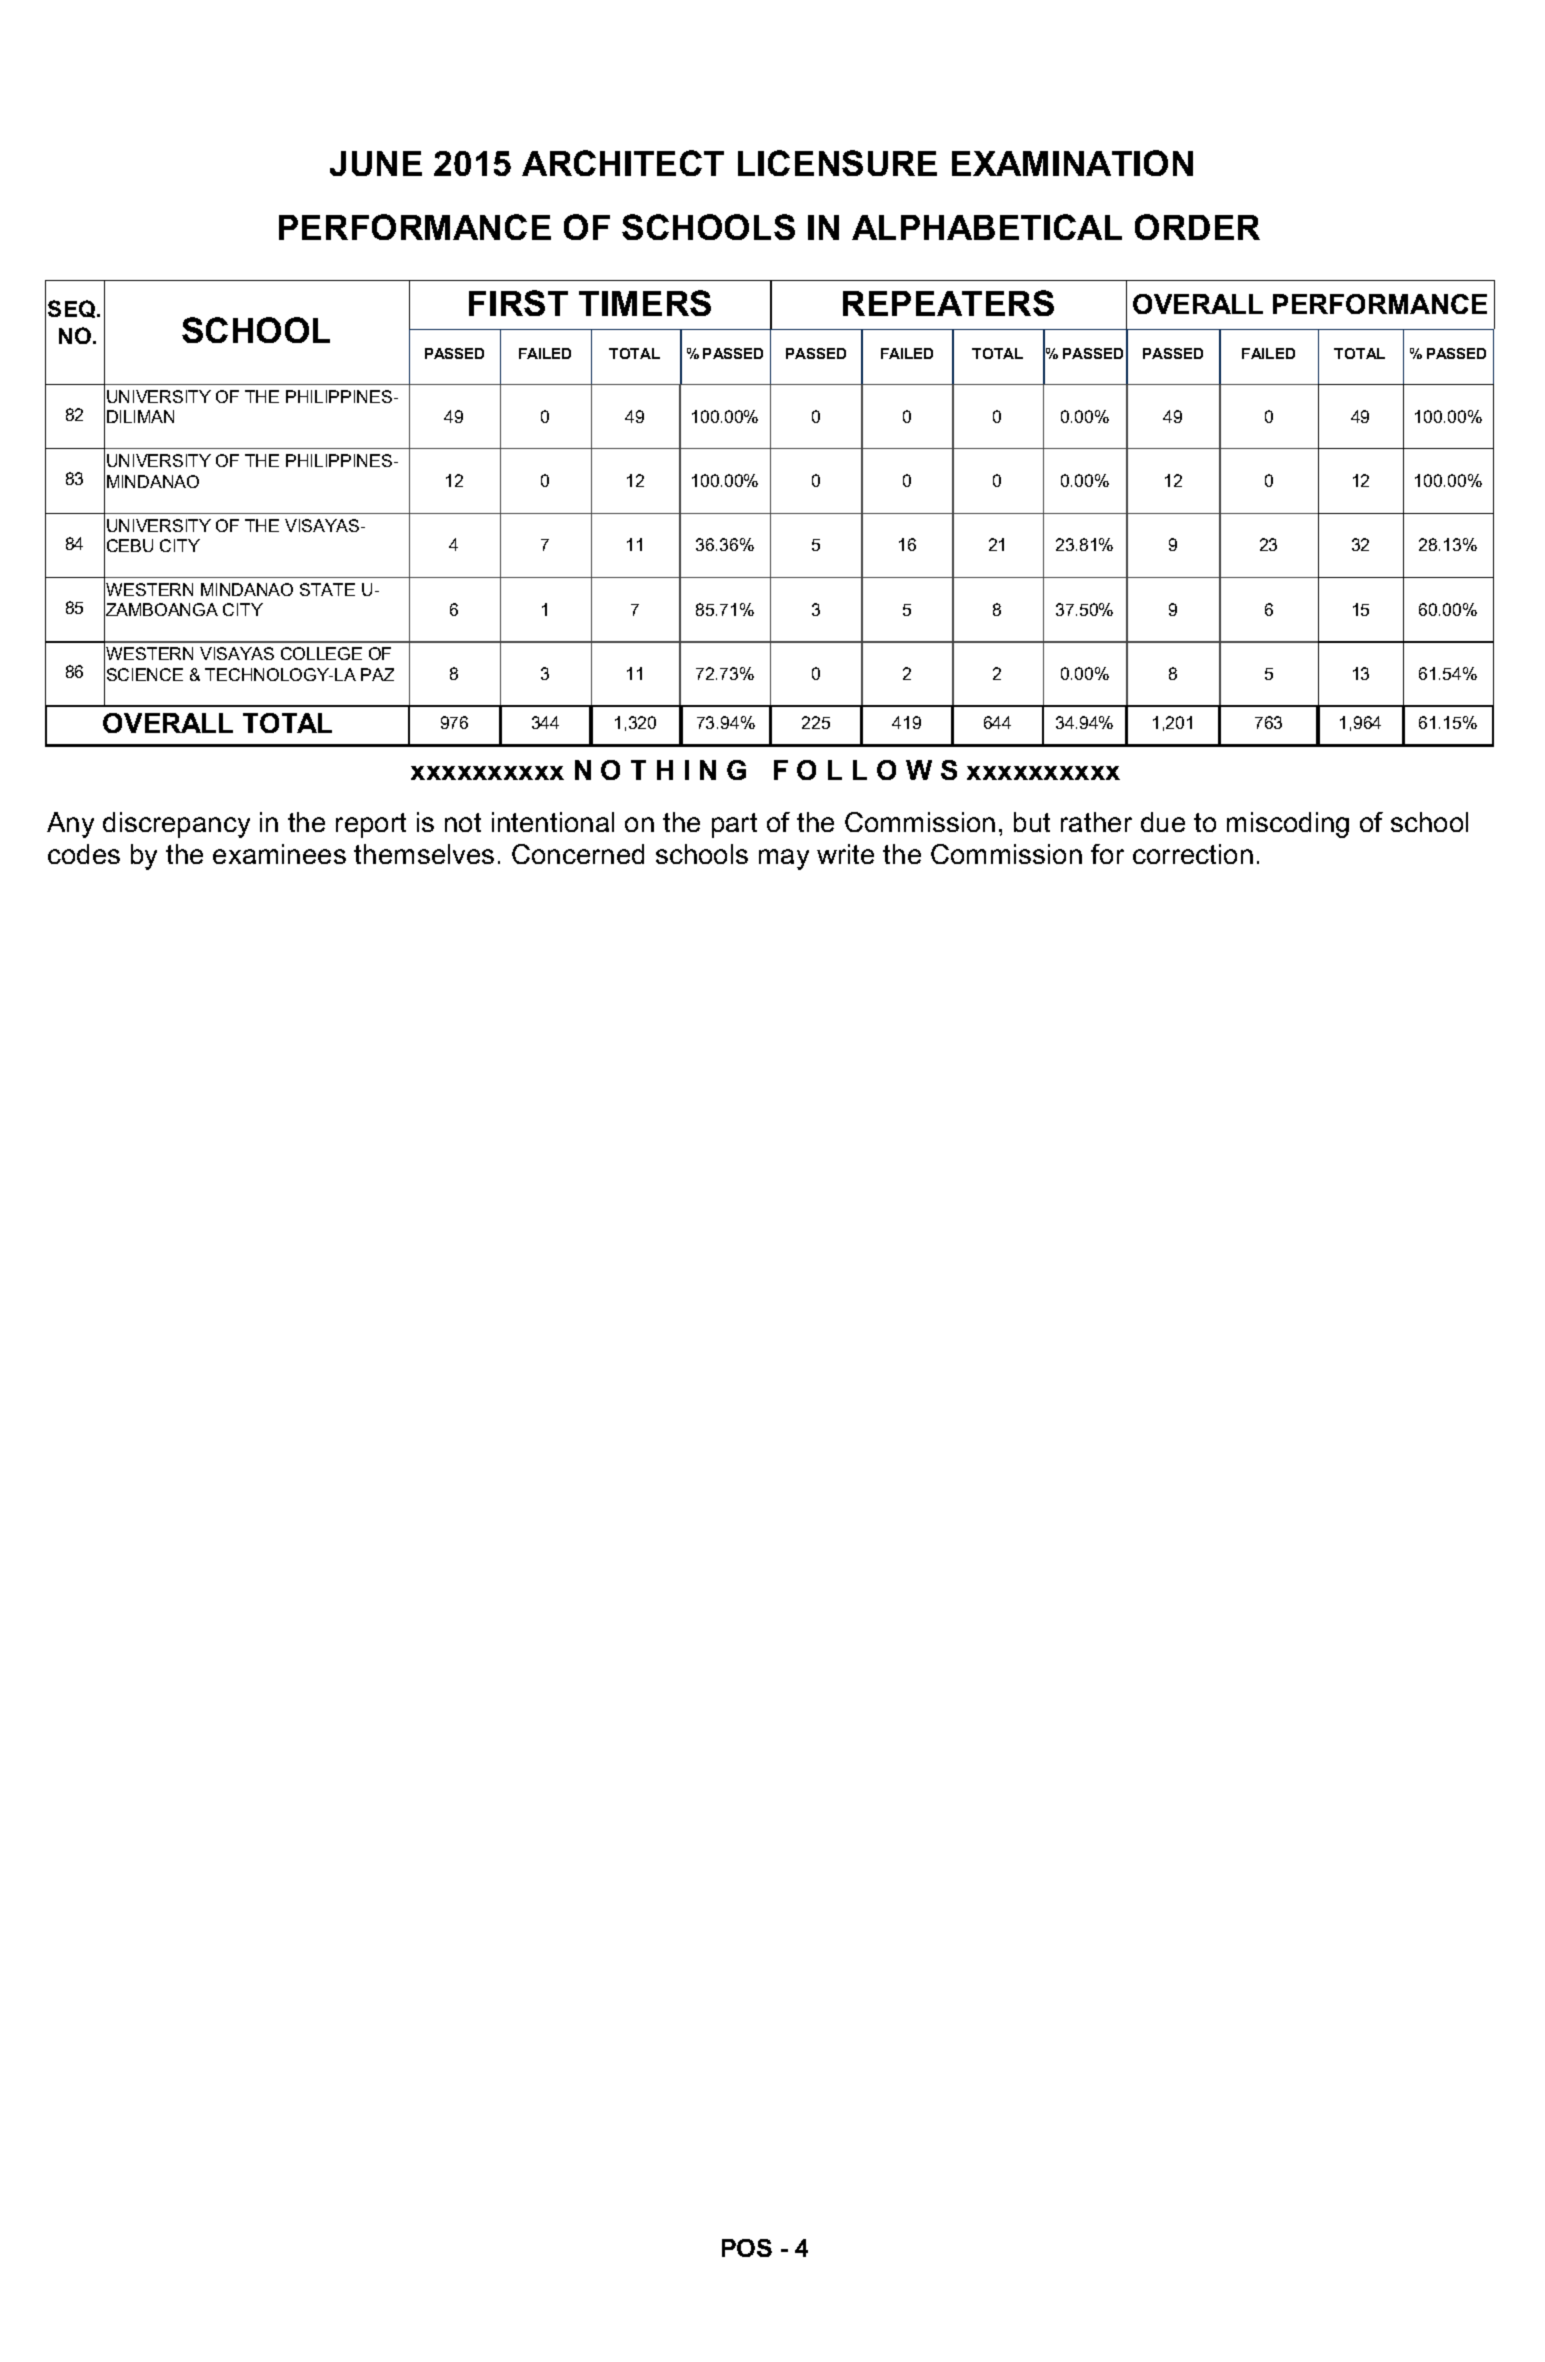 This screenshot has width=1545, height=2362. What do you see at coordinates (424, 854) in the screenshot?
I see `themselves` at bounding box center [424, 854].
